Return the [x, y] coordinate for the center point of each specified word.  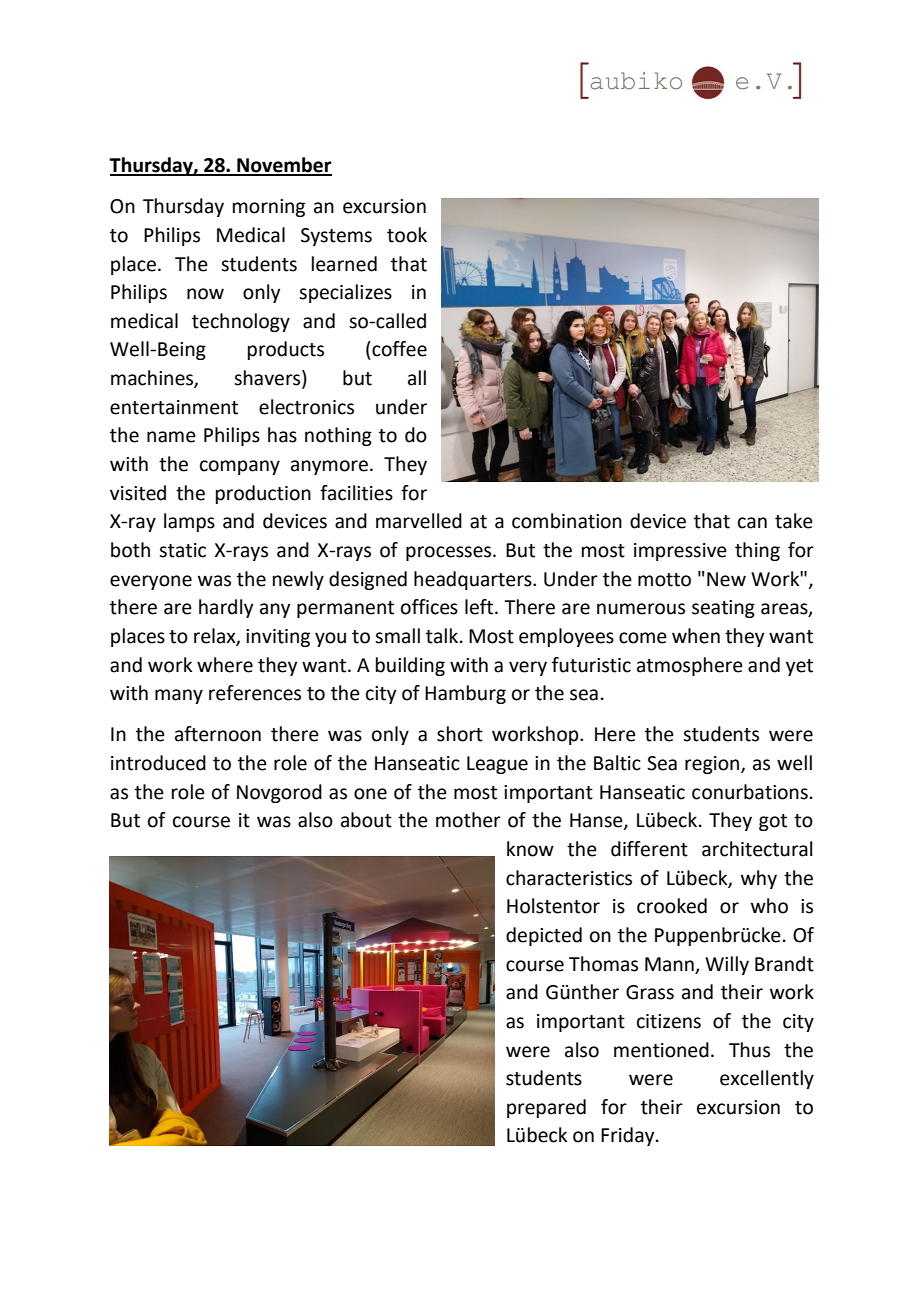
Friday [629, 1136]
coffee [398, 349]
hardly [226, 608]
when [696, 636]
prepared [546, 1108]
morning [269, 208]
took [407, 235]
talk [443, 636]
